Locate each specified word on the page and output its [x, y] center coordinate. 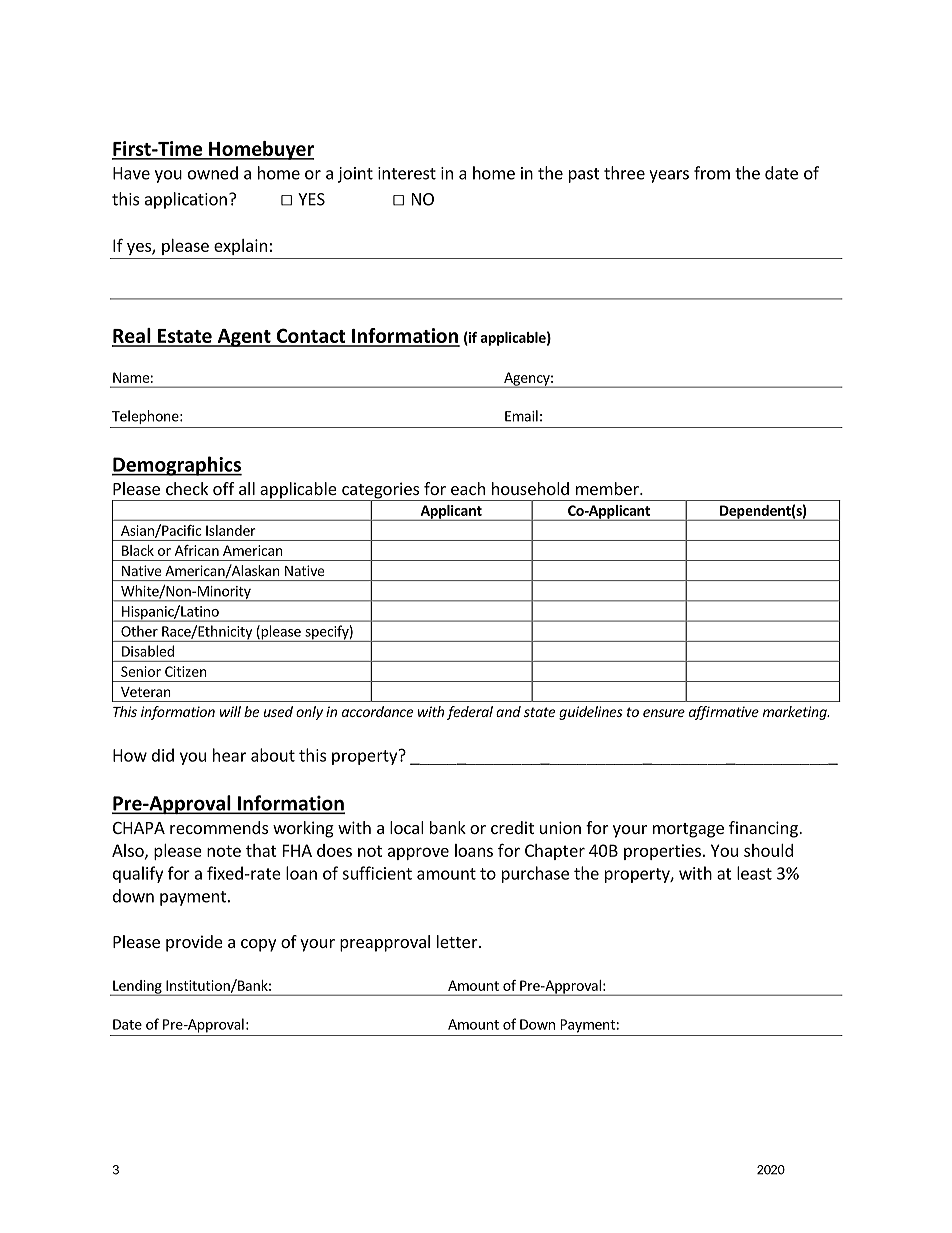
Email [521, 416]
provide [194, 943]
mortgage [688, 830]
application [186, 200]
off [223, 488]
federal [470, 713]
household [530, 488]
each [468, 488]
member [608, 488]
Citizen [186, 671]
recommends [219, 827]
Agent [244, 338]
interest [407, 173]
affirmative [724, 713]
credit [512, 827]
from [712, 173]
